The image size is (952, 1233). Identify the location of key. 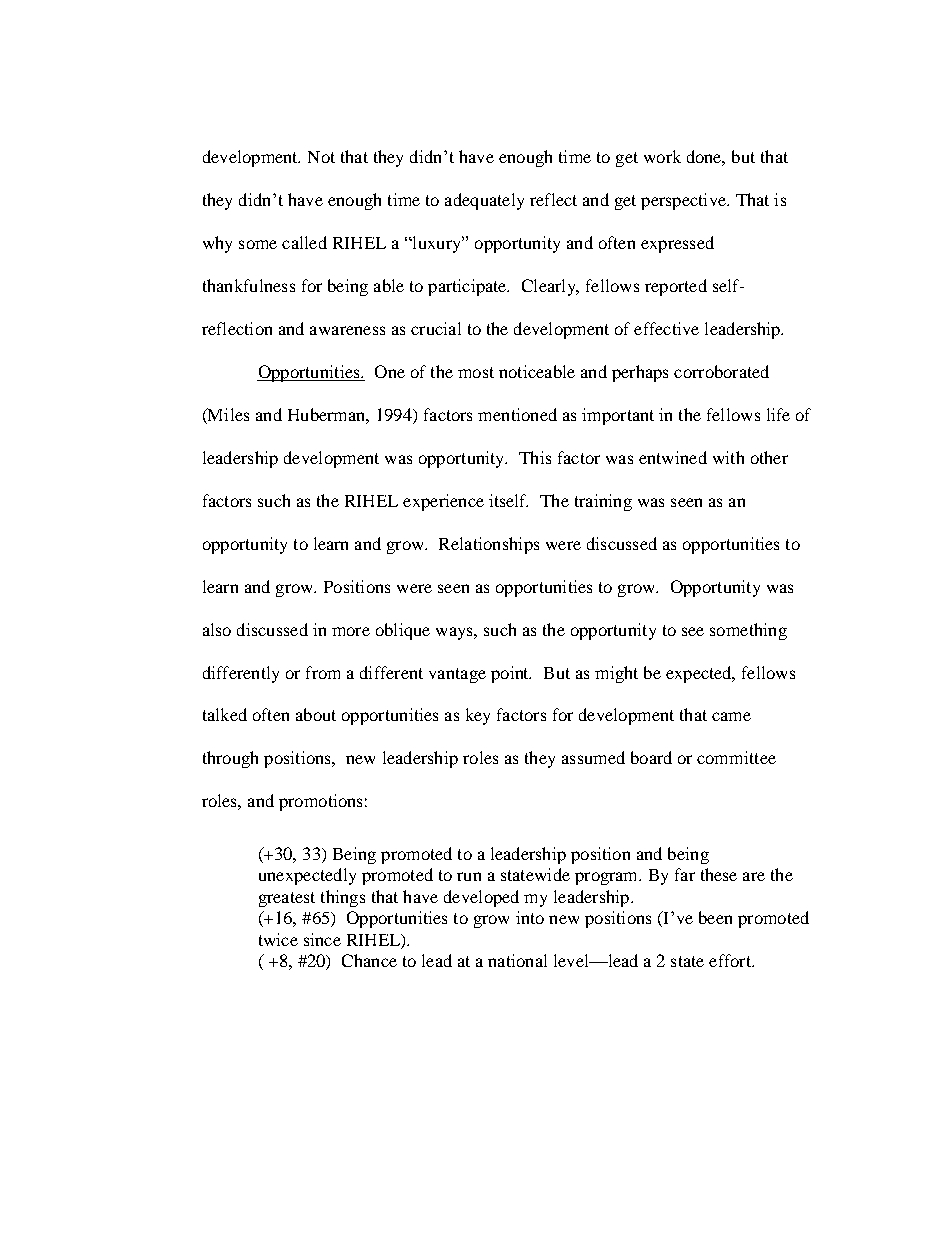
(478, 716).
